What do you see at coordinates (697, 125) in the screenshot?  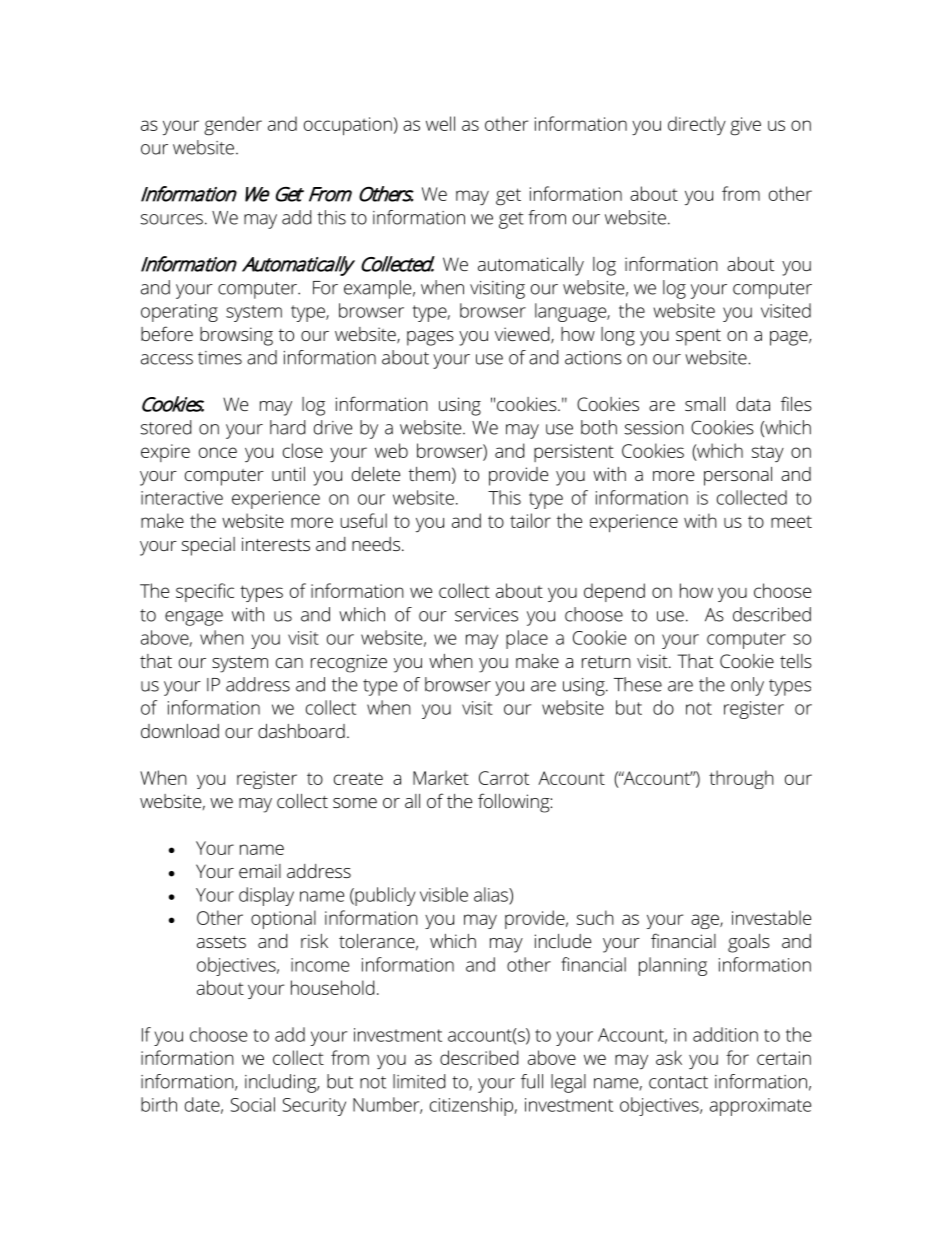 I see `directly` at bounding box center [697, 125].
